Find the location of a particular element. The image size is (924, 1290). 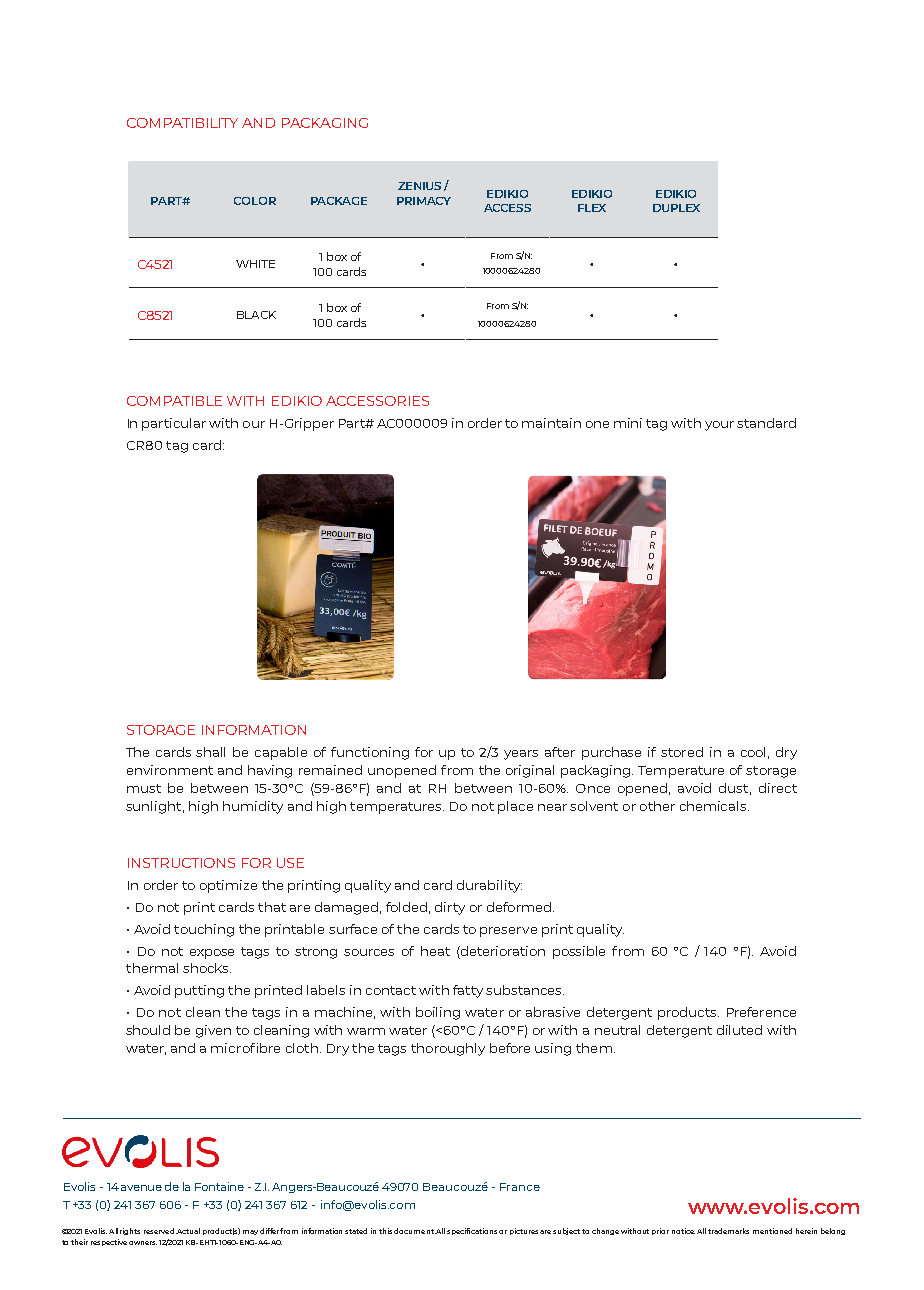

durability is located at coordinates (489, 886).
